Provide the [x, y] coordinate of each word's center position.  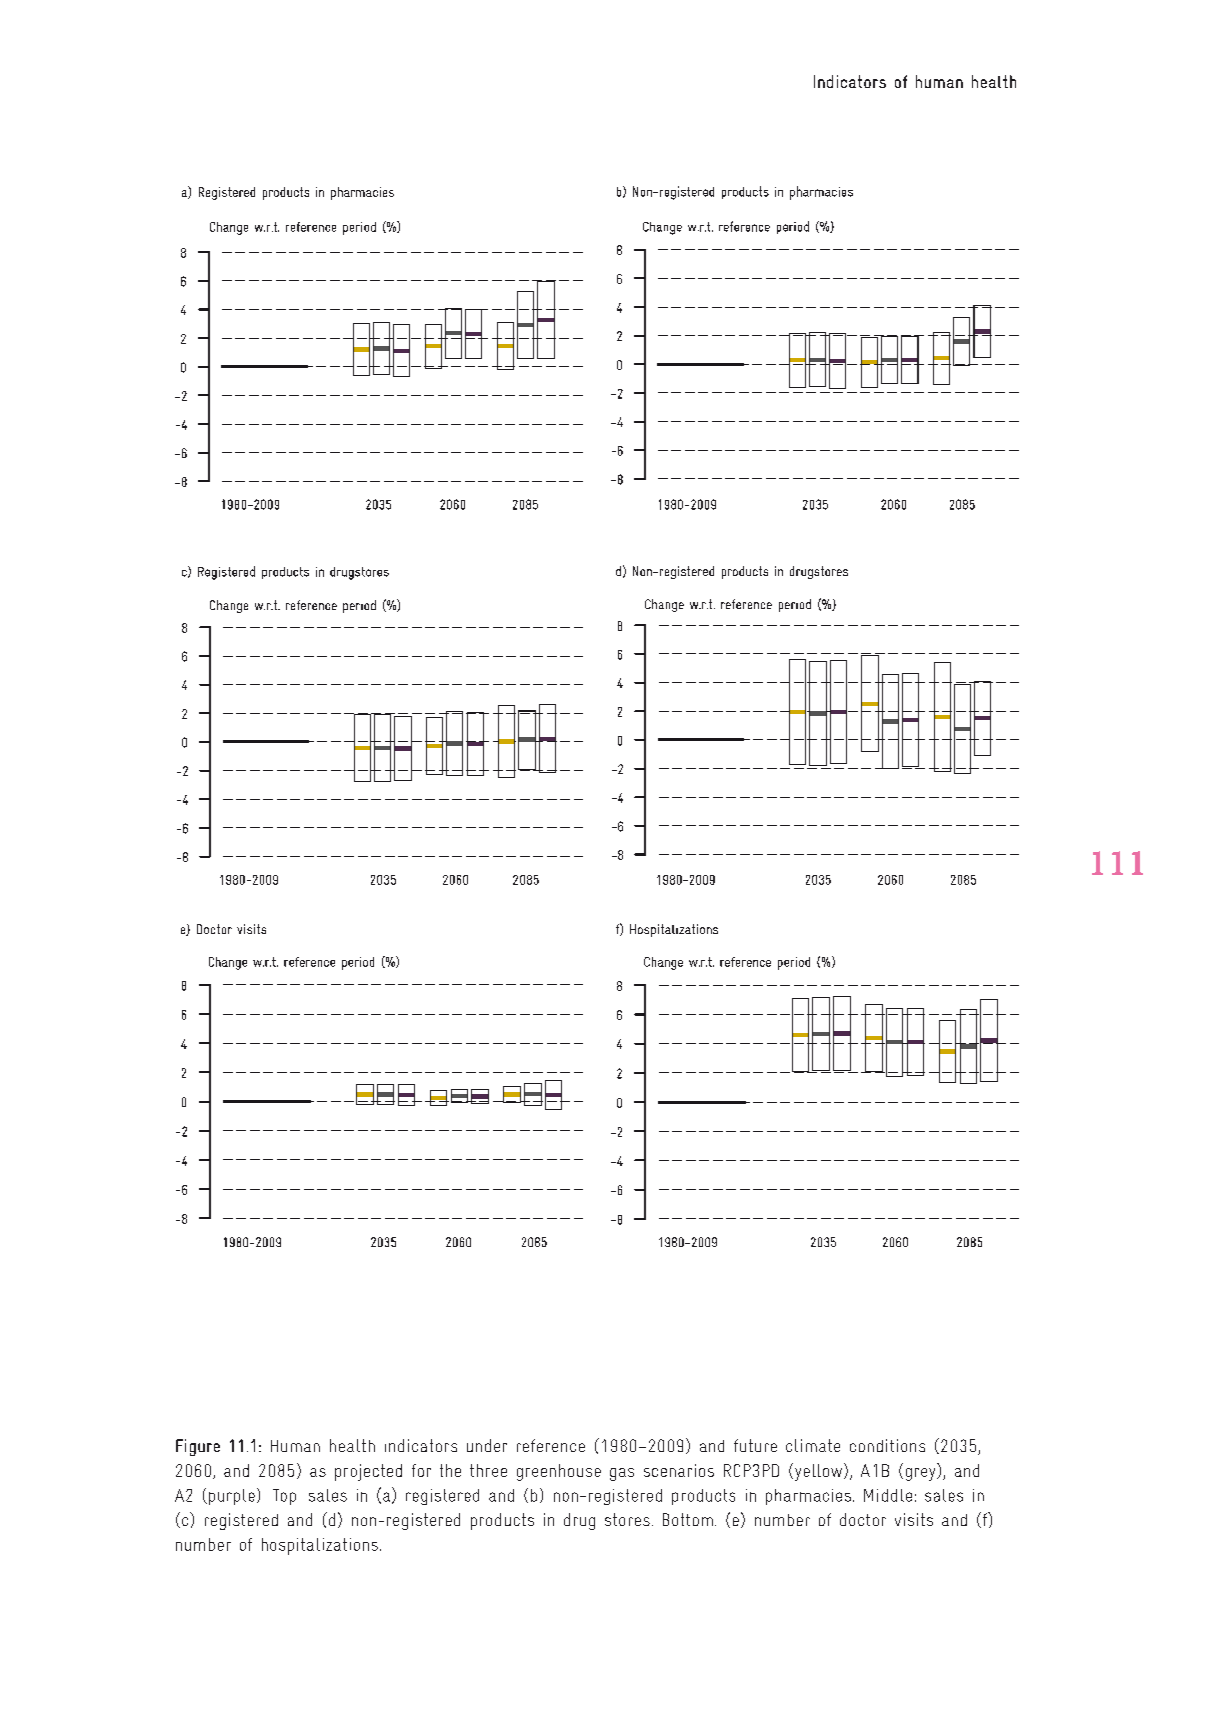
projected [368, 1472]
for [421, 1470]
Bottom [688, 1519]
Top [284, 1497]
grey [922, 1474]
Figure [198, 1447]
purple [232, 1497]
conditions [887, 1445]
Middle [888, 1495]
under [487, 1445]
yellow [820, 1472]
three [488, 1470]
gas [622, 1474]
